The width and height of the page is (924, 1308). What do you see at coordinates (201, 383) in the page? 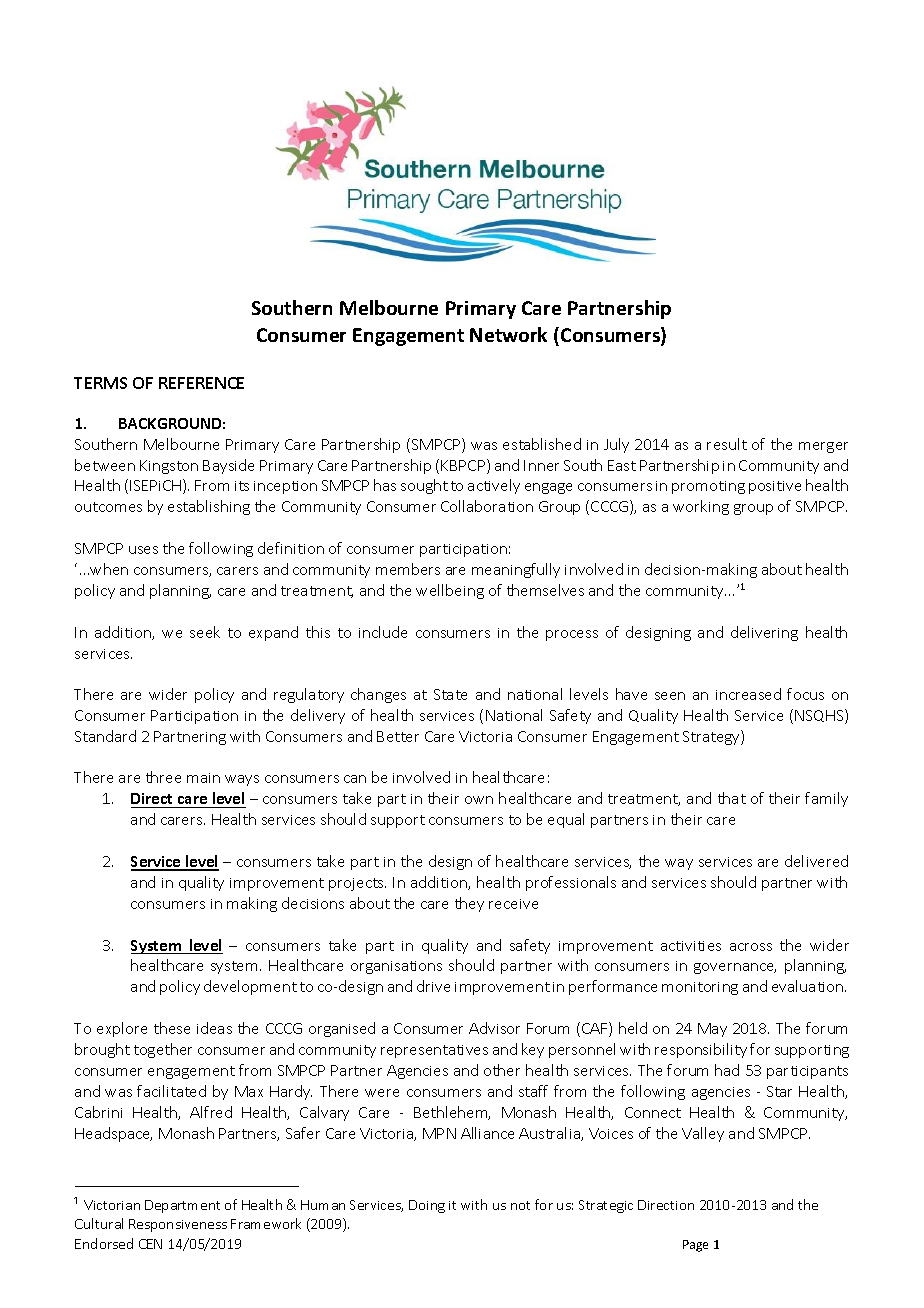
I see `REFERENCE` at bounding box center [201, 383].
